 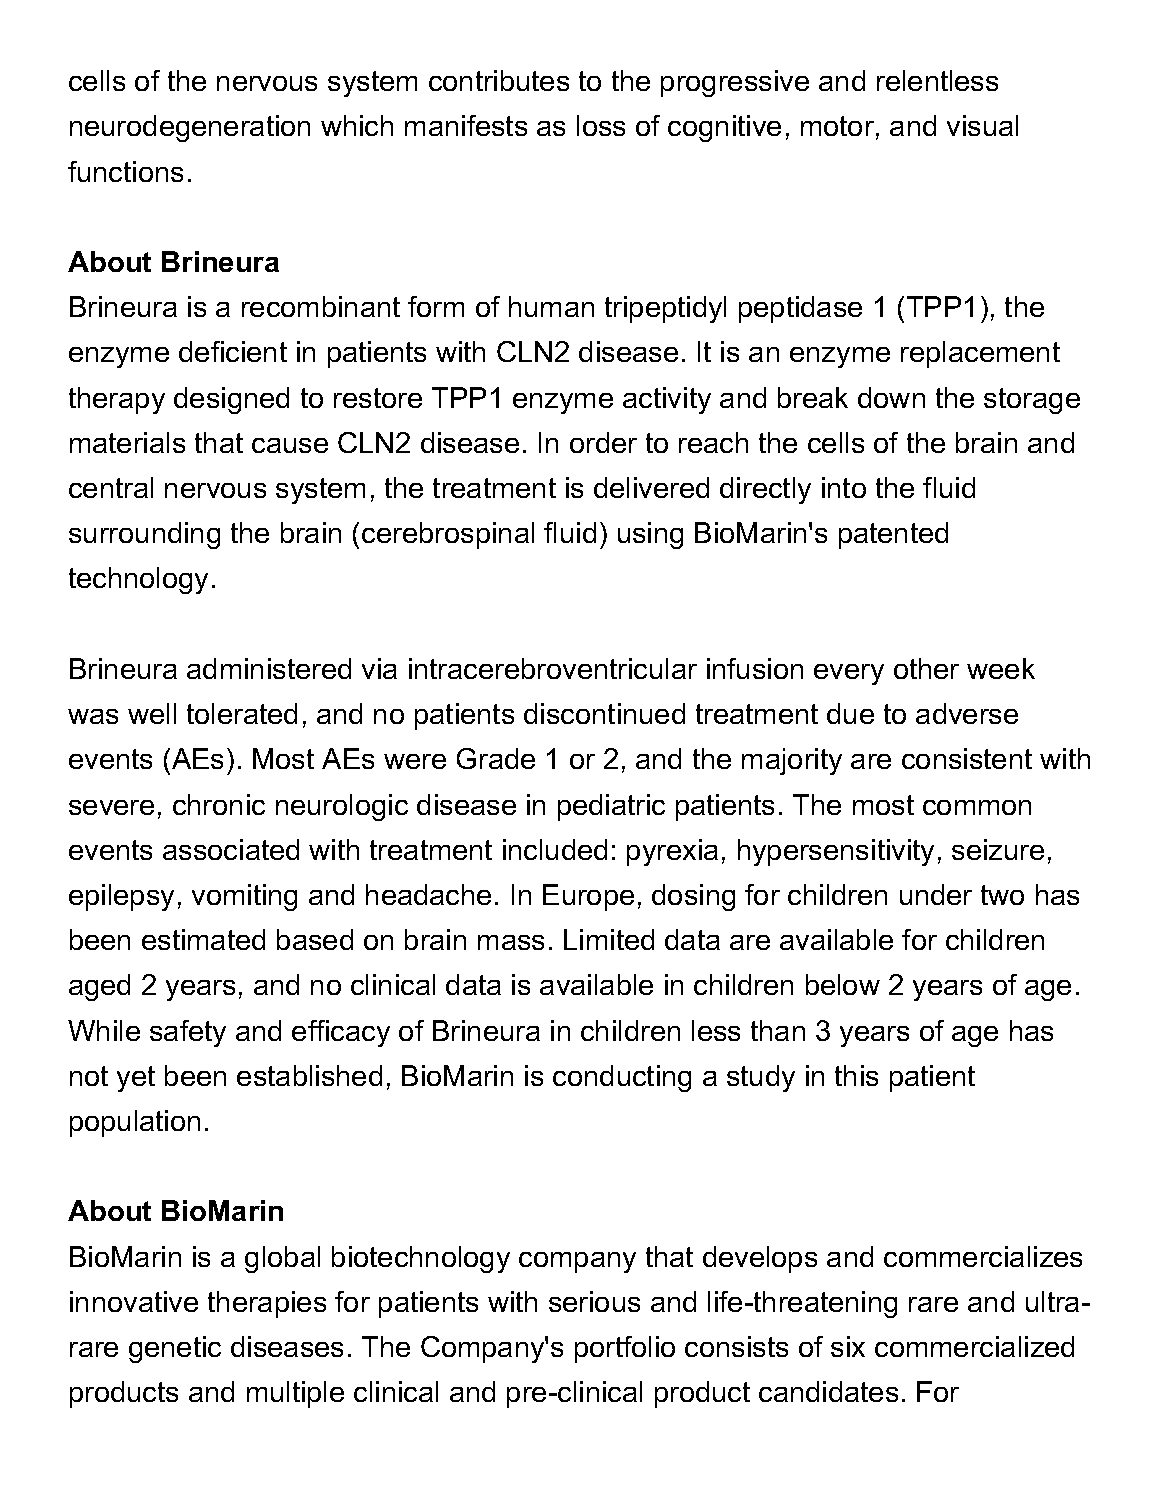 I want to click on loss, so click(x=601, y=125).
